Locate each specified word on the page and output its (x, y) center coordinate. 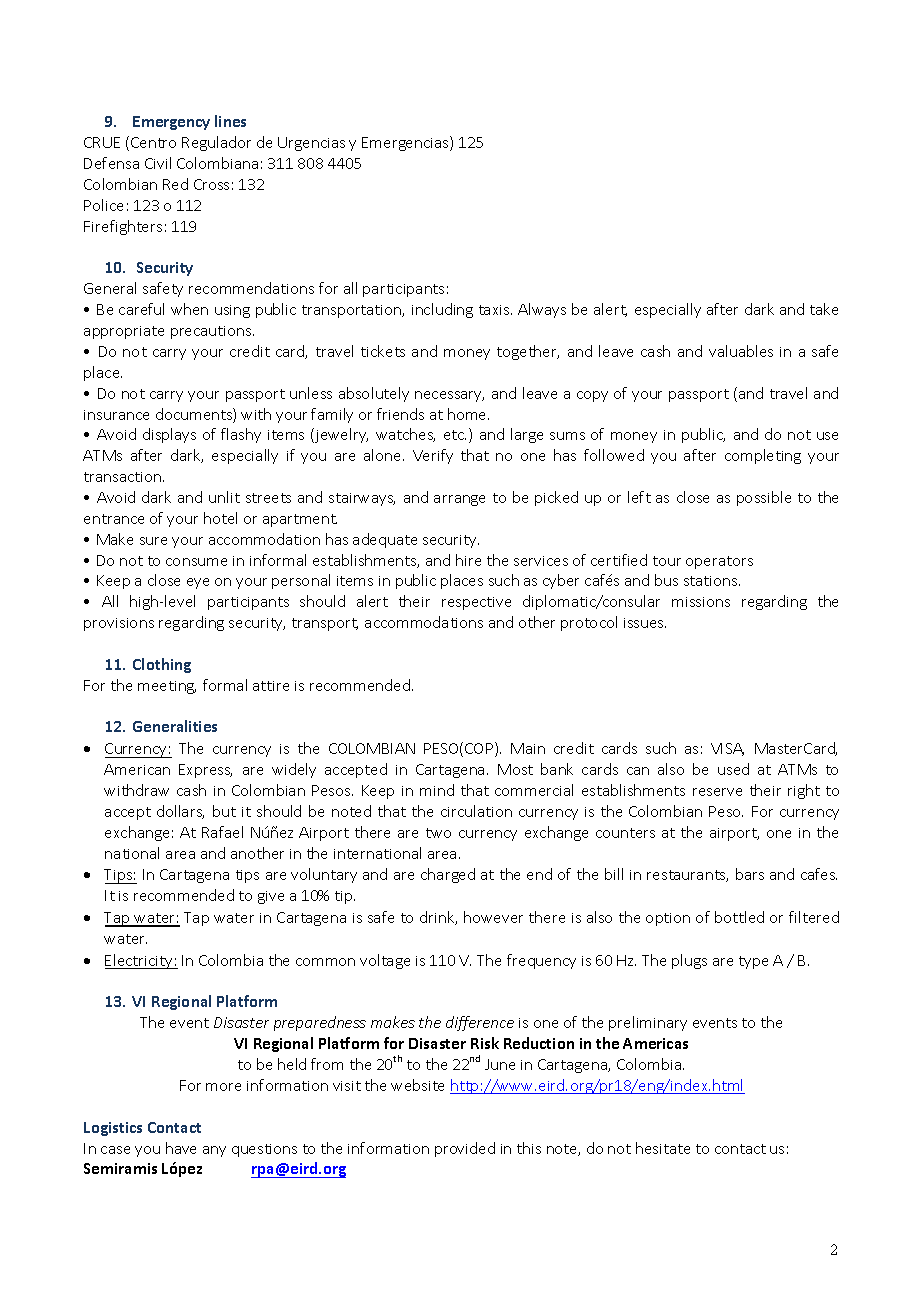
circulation (476, 811)
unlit (224, 497)
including (442, 310)
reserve (717, 792)
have (181, 1148)
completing (763, 456)
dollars (180, 812)
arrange (459, 500)
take (824, 309)
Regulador (216, 143)
